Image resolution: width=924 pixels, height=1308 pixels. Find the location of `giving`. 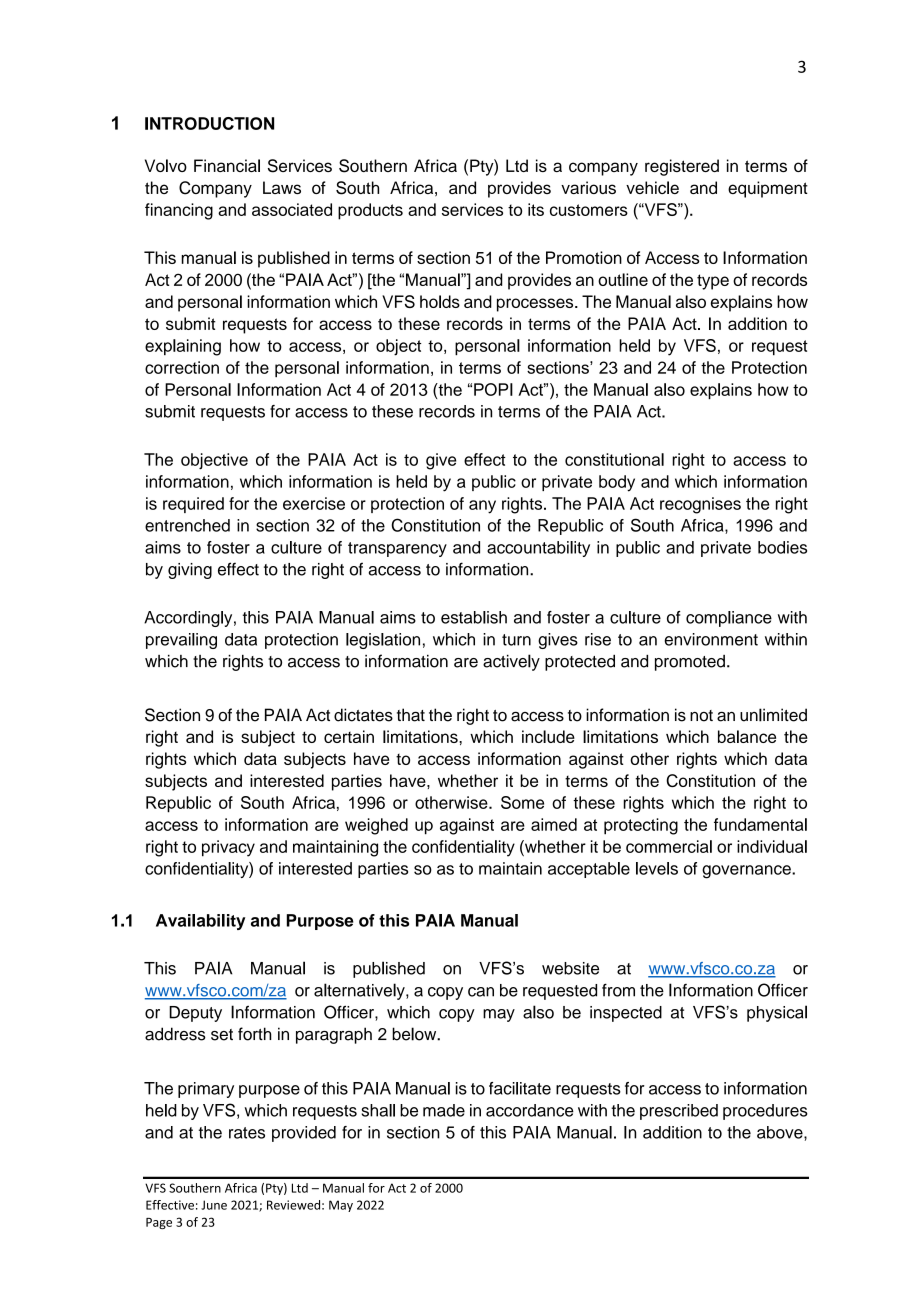

giving is located at coordinates (190, 571).
